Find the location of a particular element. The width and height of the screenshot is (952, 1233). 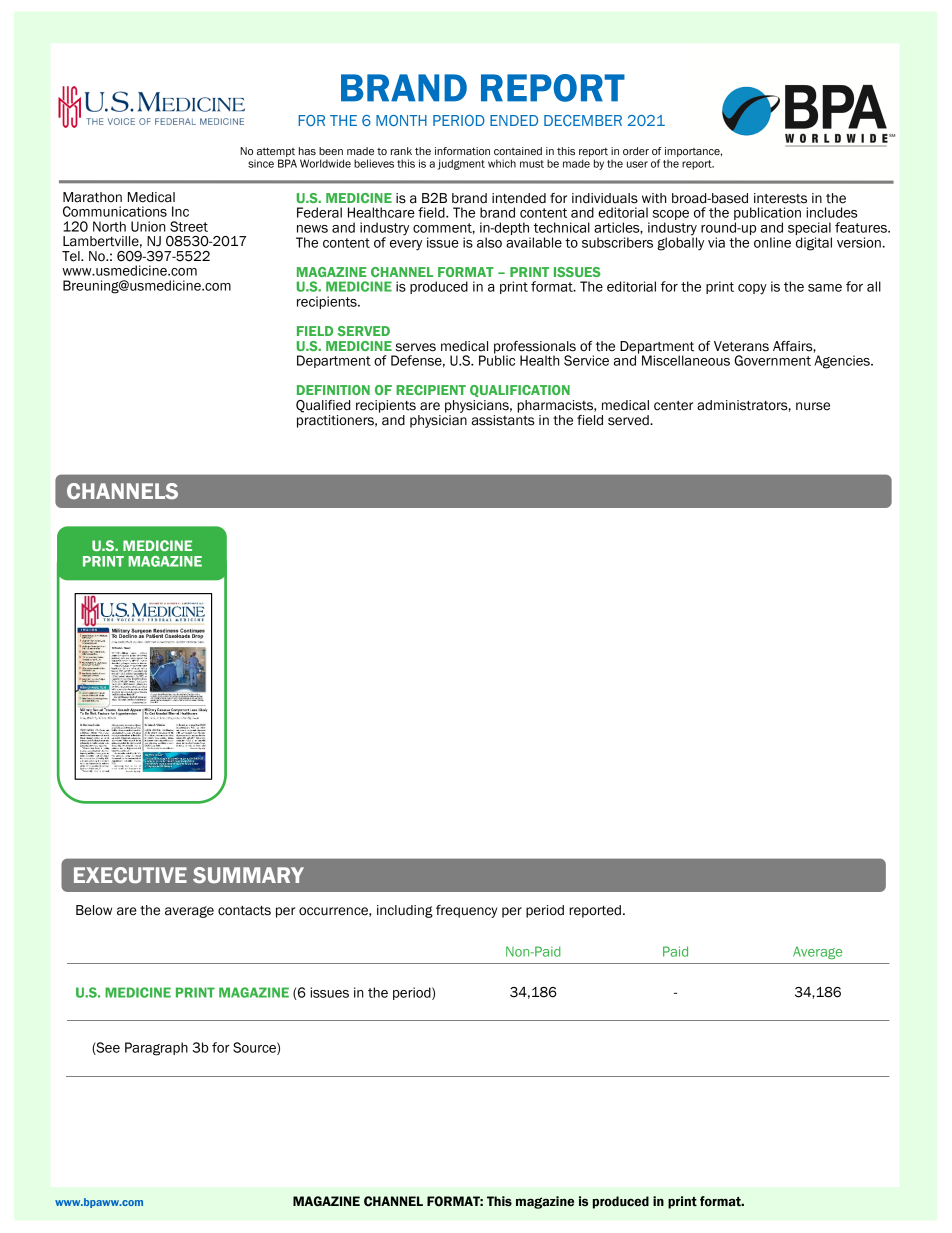

frequency is located at coordinates (466, 911).
